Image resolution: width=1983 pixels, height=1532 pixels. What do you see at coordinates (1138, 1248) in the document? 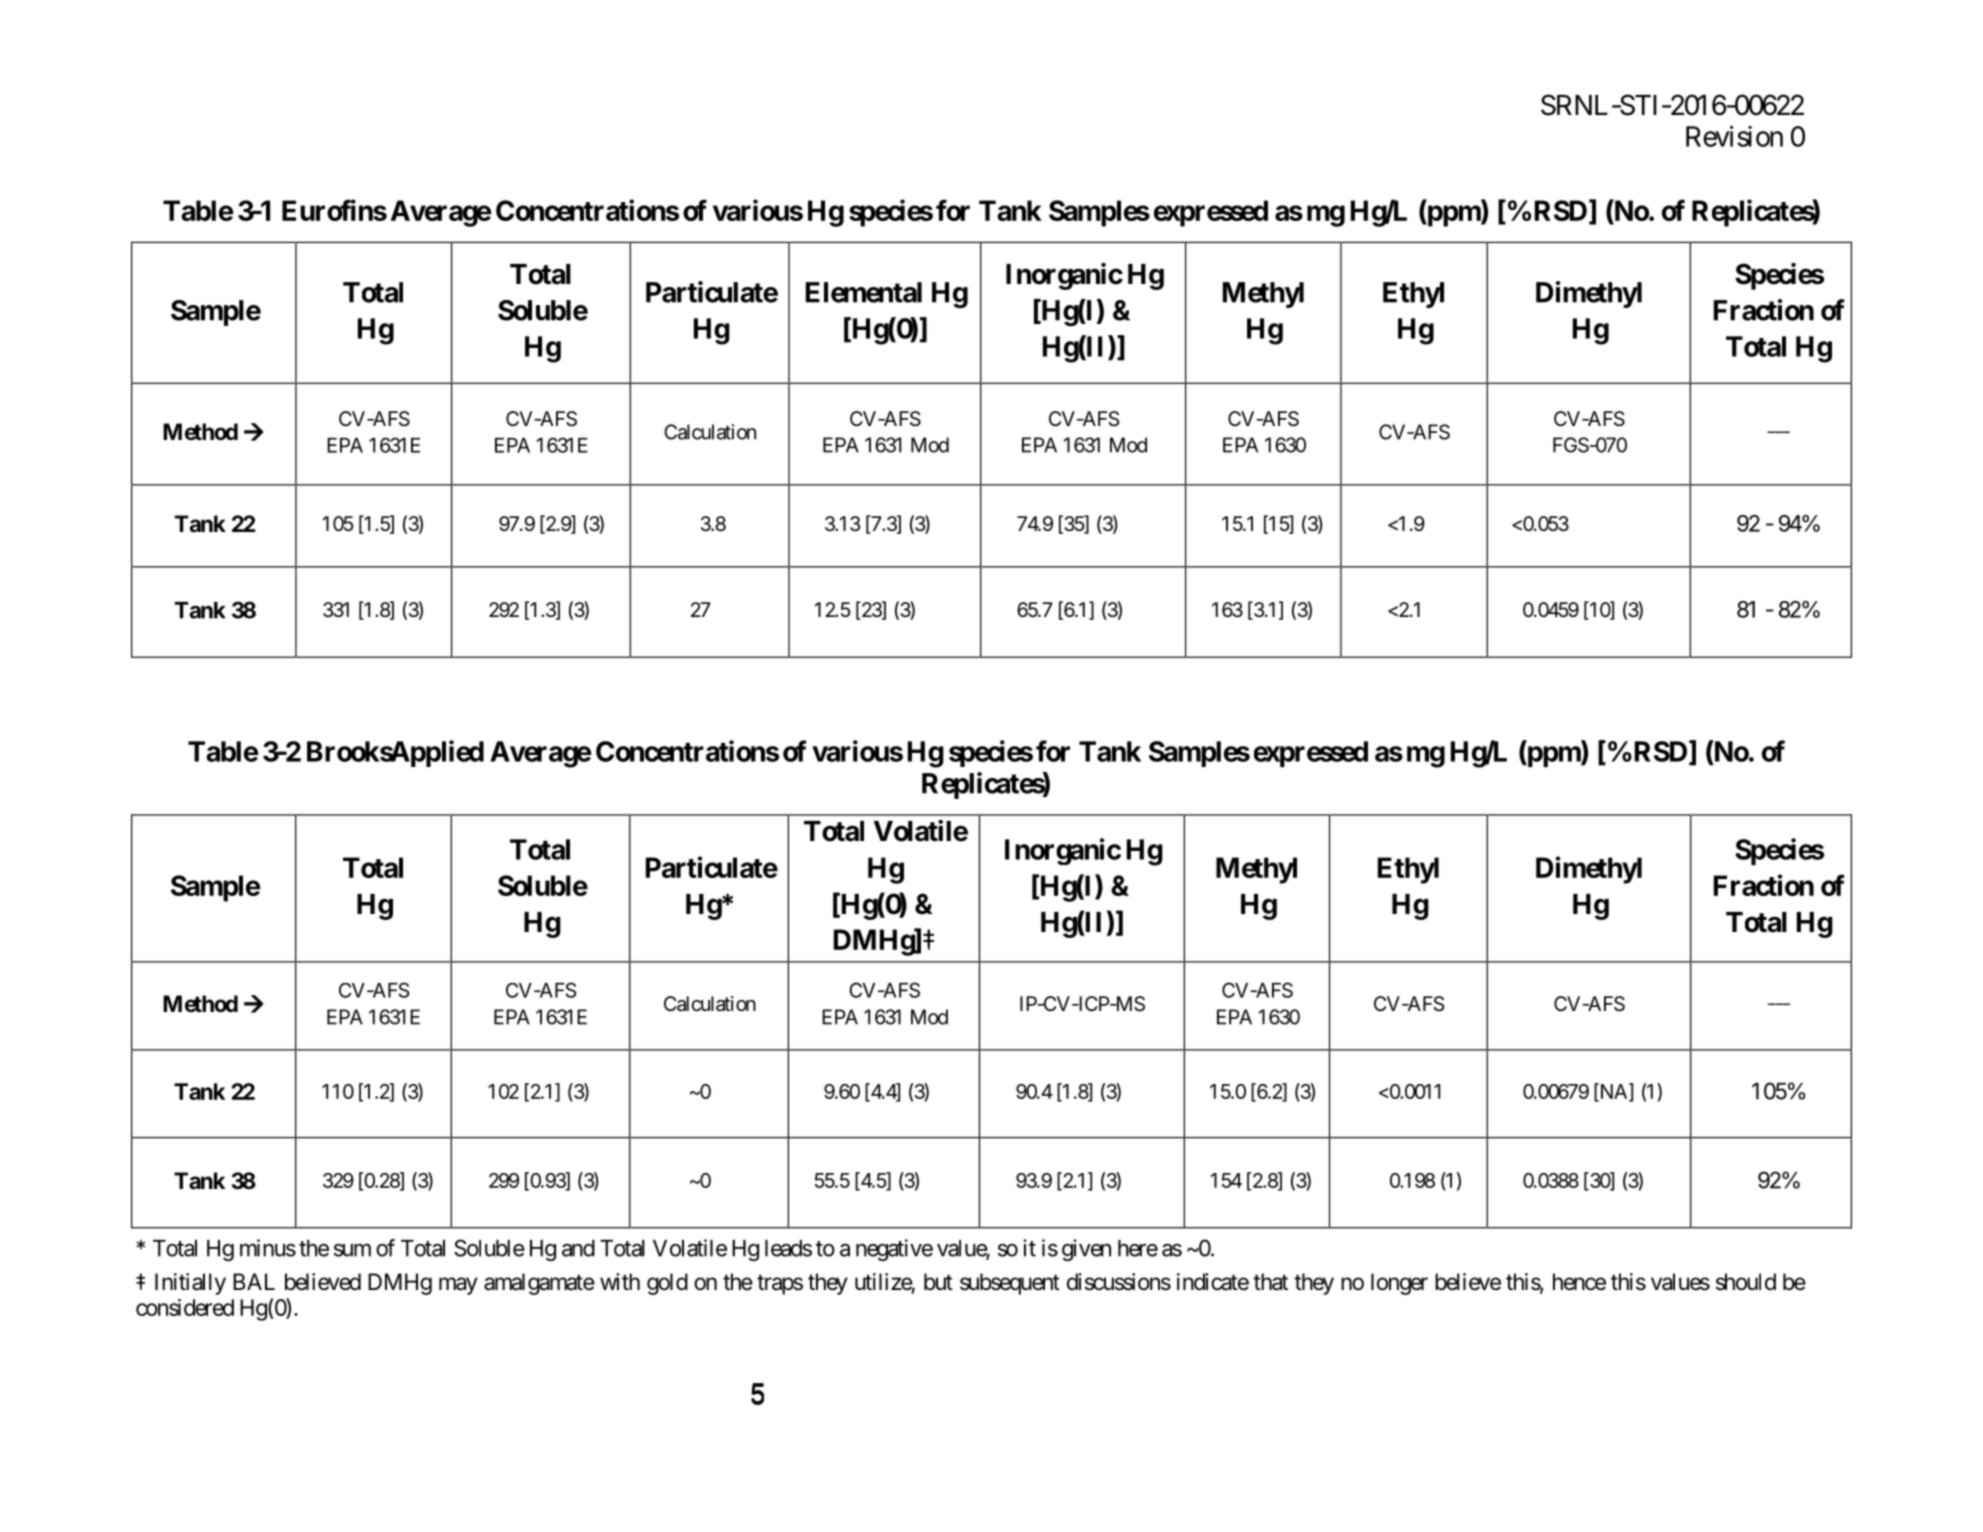
I see `here` at bounding box center [1138, 1248].
